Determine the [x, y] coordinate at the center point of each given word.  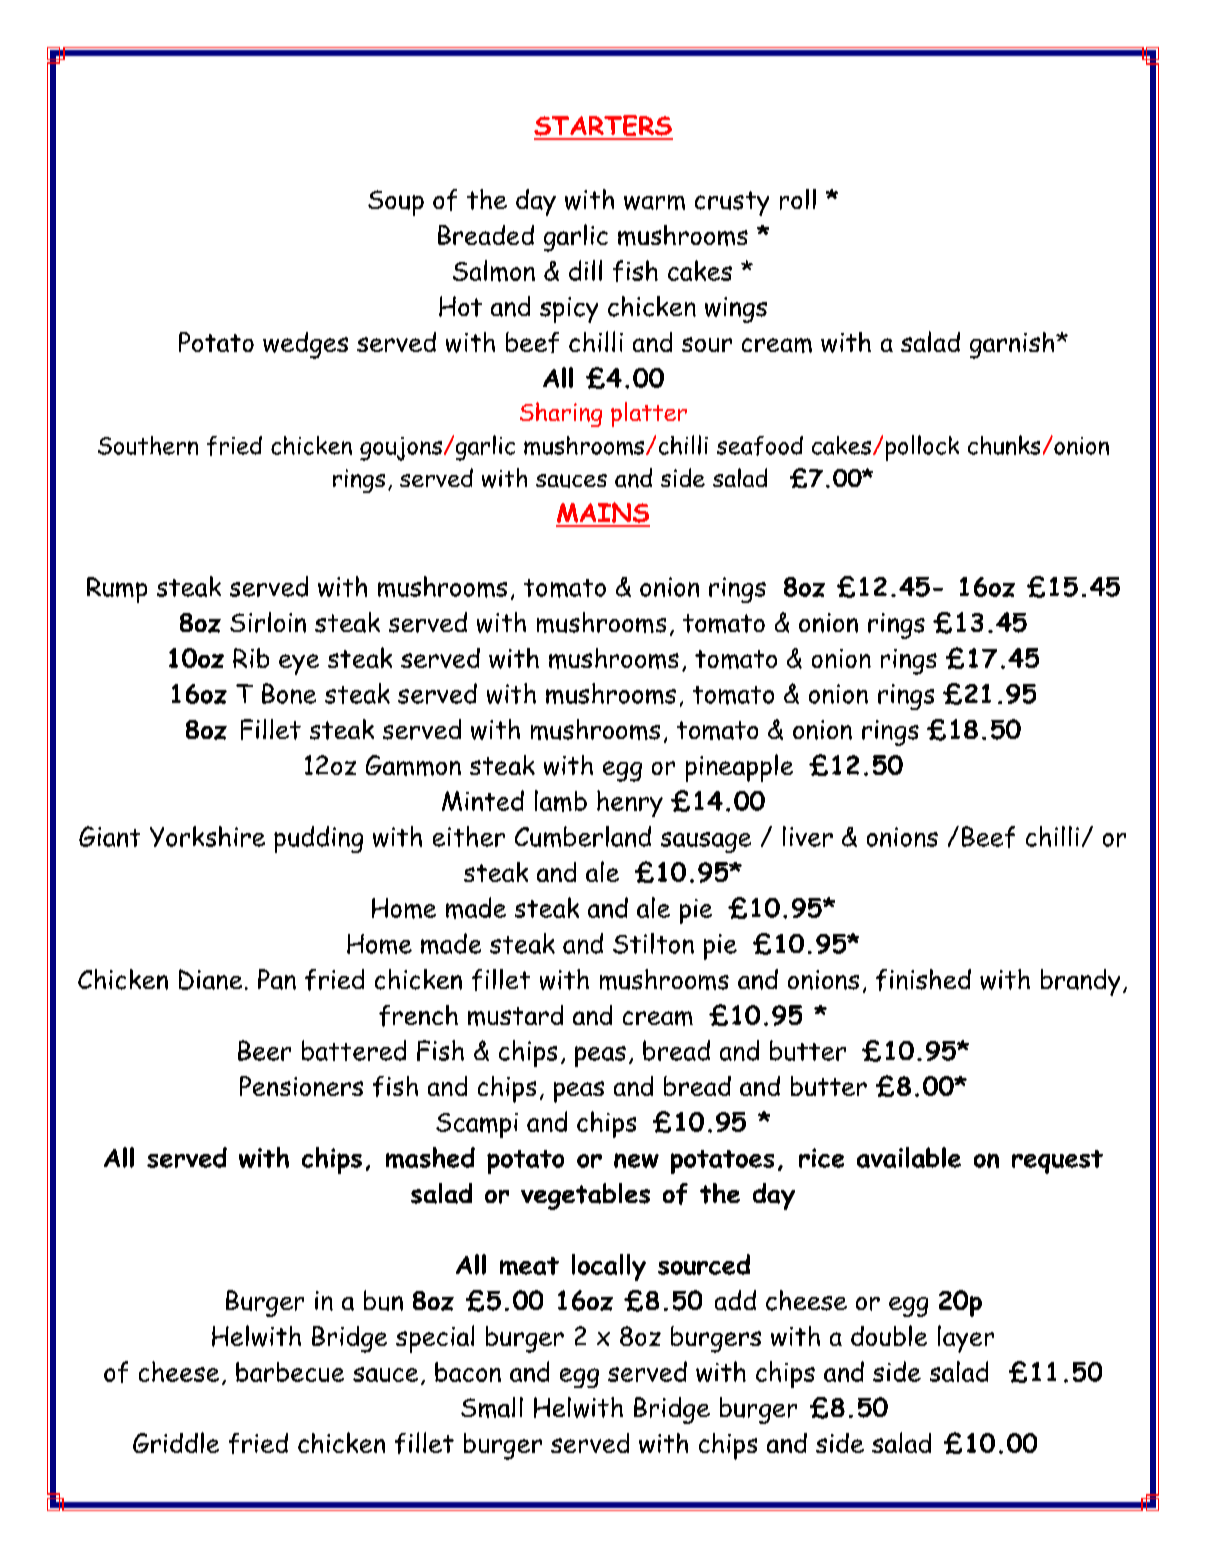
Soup [396, 203]
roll [798, 199]
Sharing [561, 414]
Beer [264, 1050]
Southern [148, 445]
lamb [561, 801]
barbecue [290, 1372]
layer [966, 1339]
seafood [760, 446]
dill [585, 270]
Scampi [477, 1125]
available [909, 1157]
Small [492, 1407]
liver [808, 836]
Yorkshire [207, 836]
